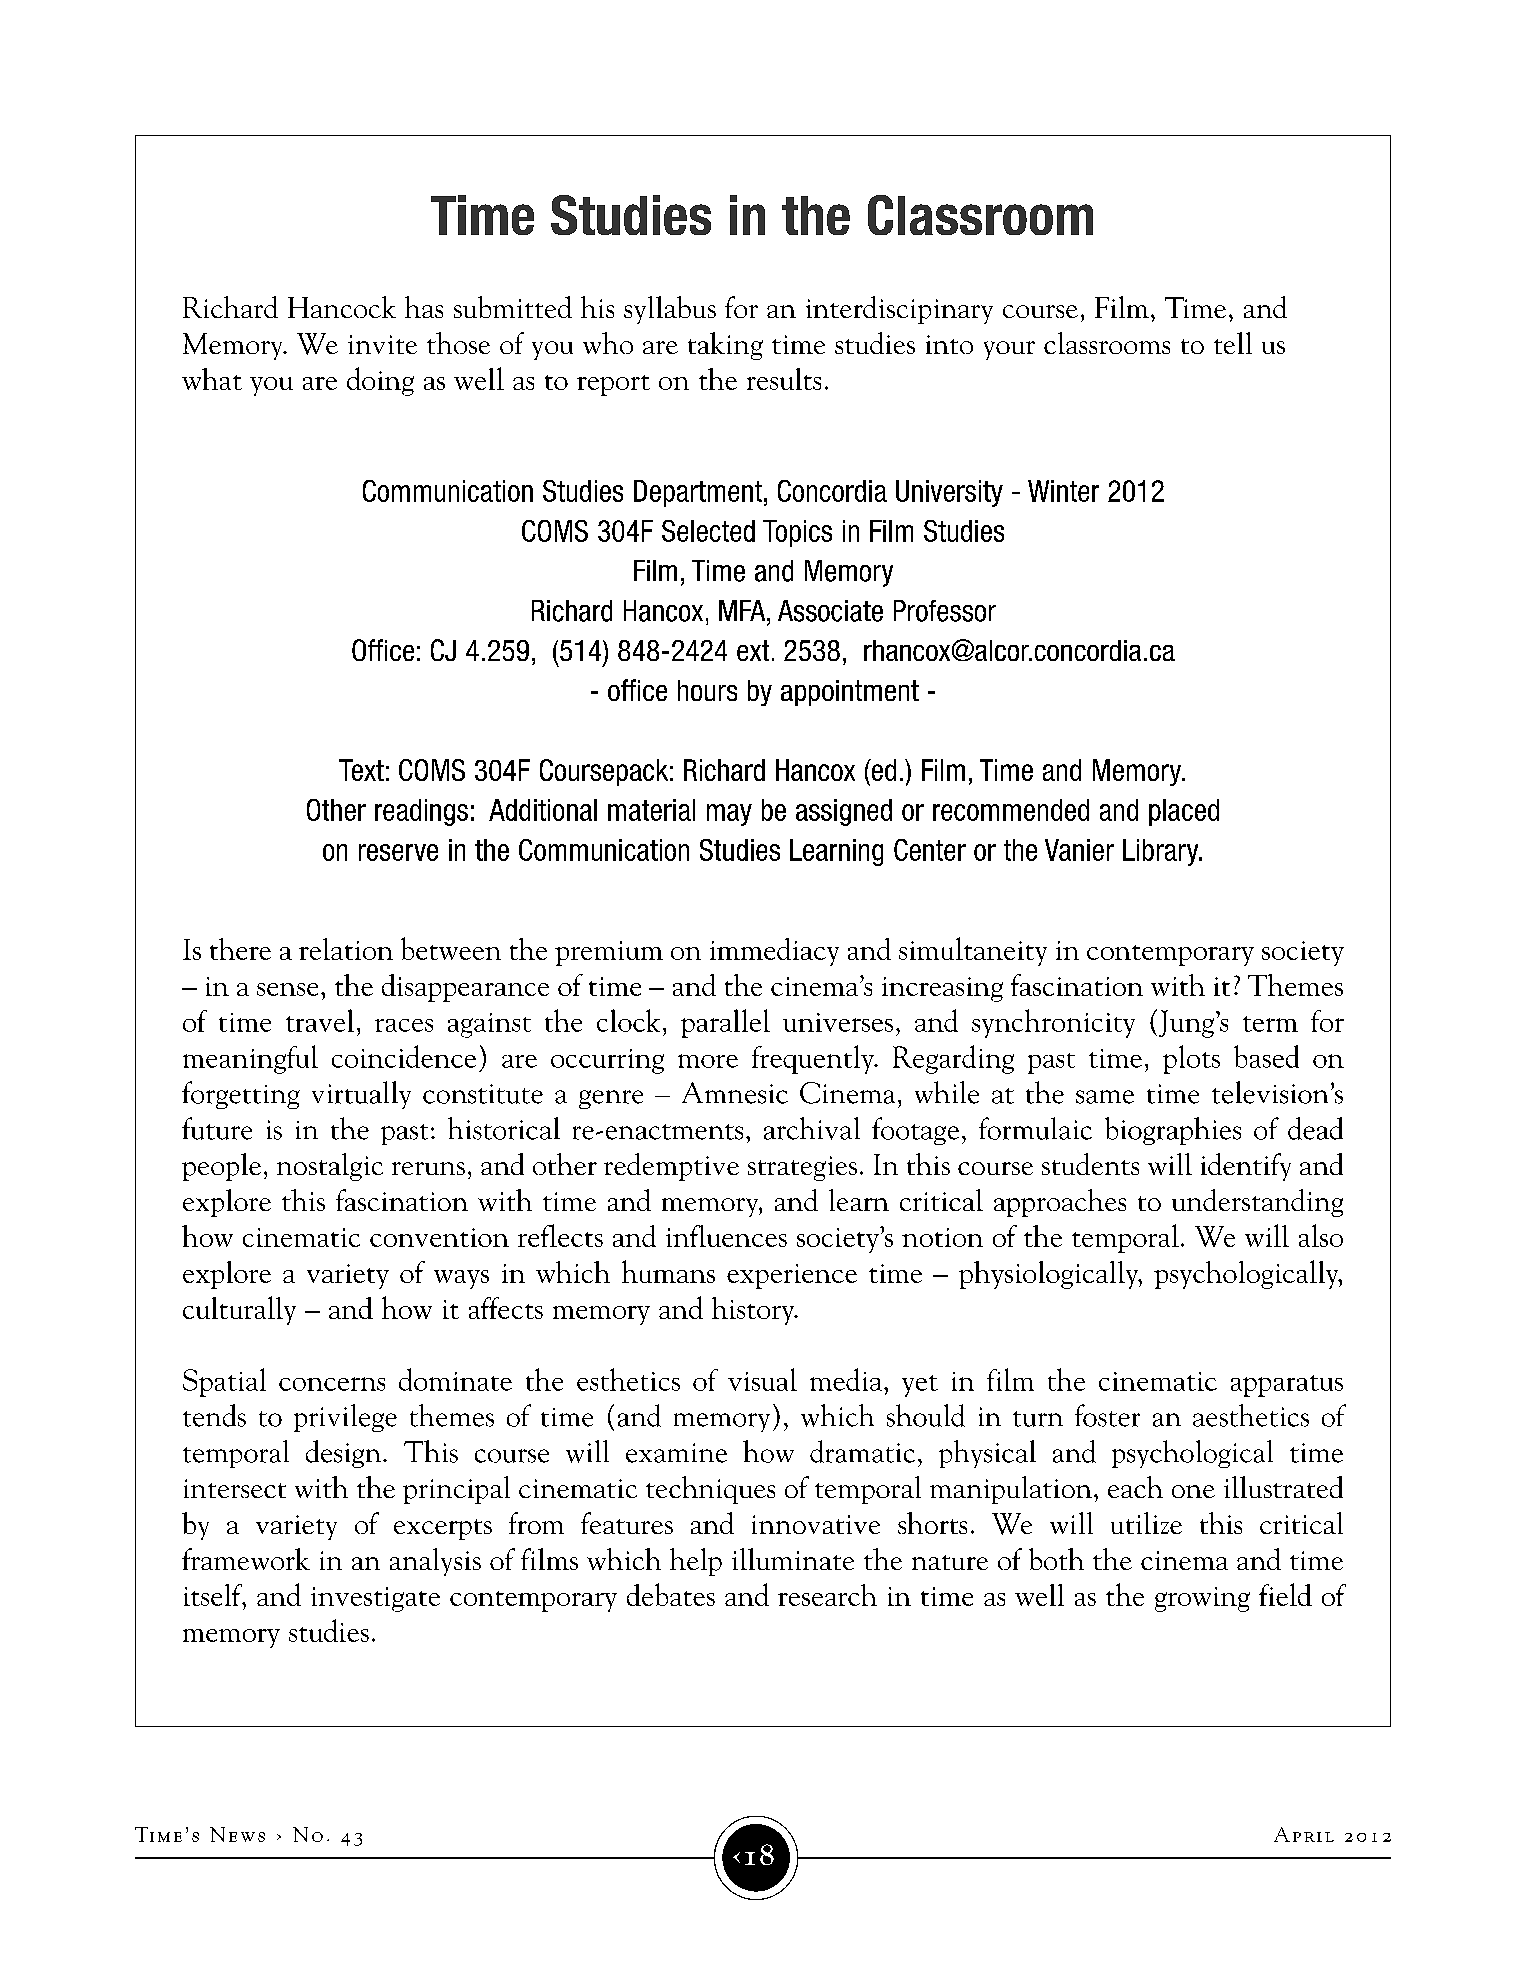 This image has height=1974, width=1526. I want to click on virtually, so click(361, 1095).
